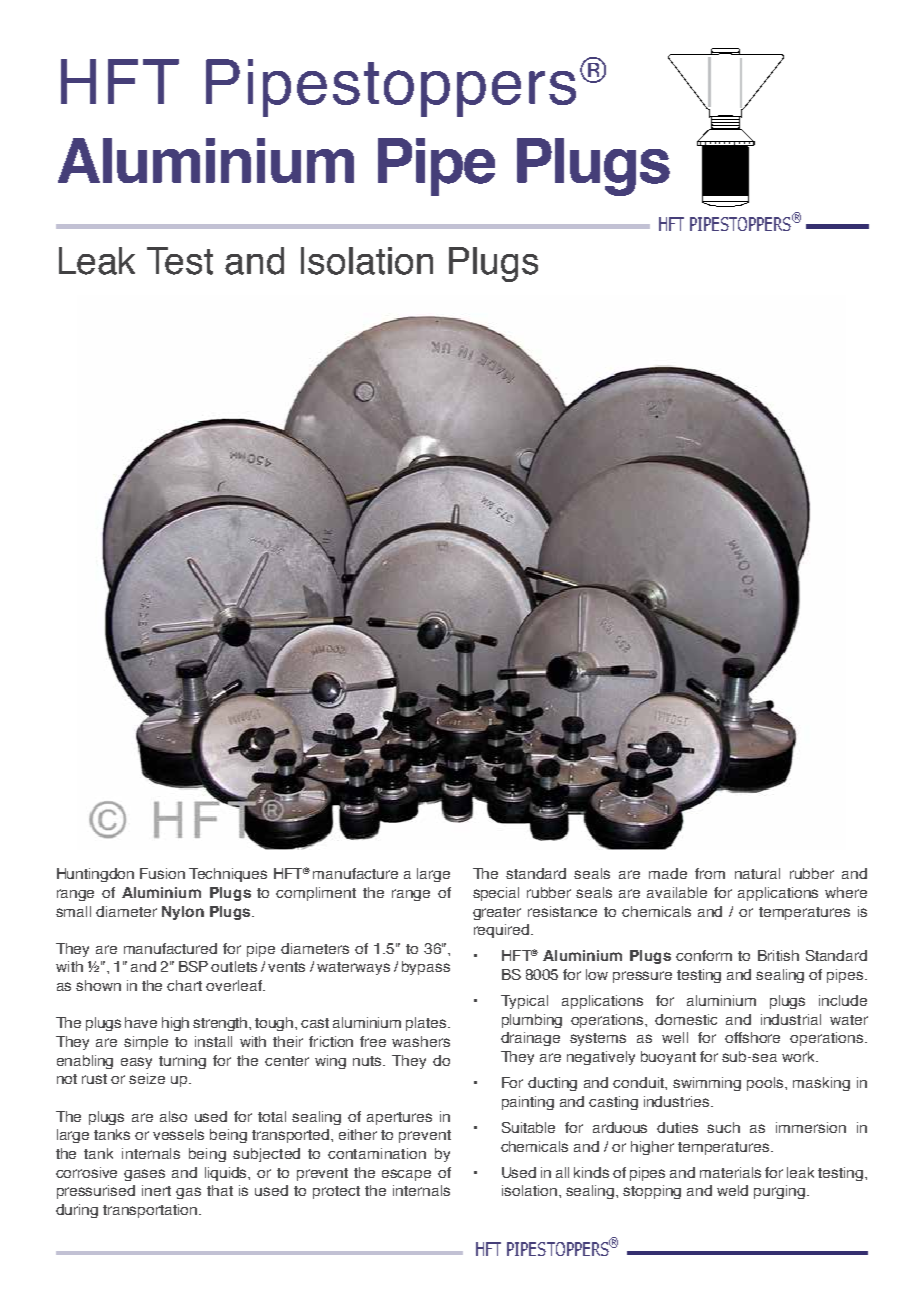 The width and height of the page is (924, 1308). I want to click on transportation, so click(151, 1211).
